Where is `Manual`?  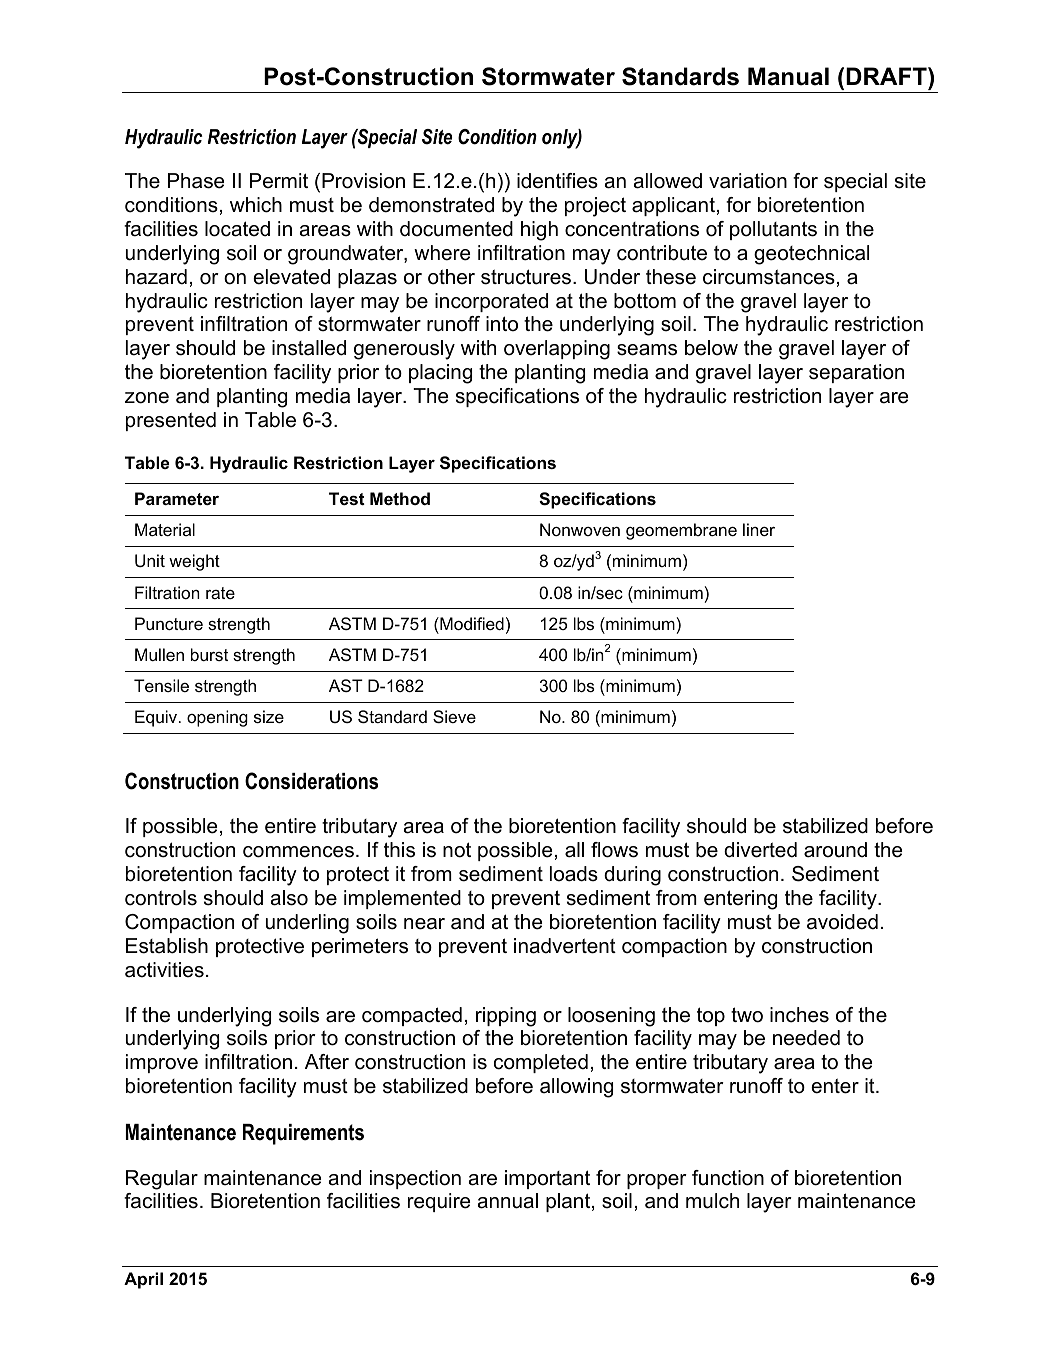
Manual is located at coordinates (788, 76).
